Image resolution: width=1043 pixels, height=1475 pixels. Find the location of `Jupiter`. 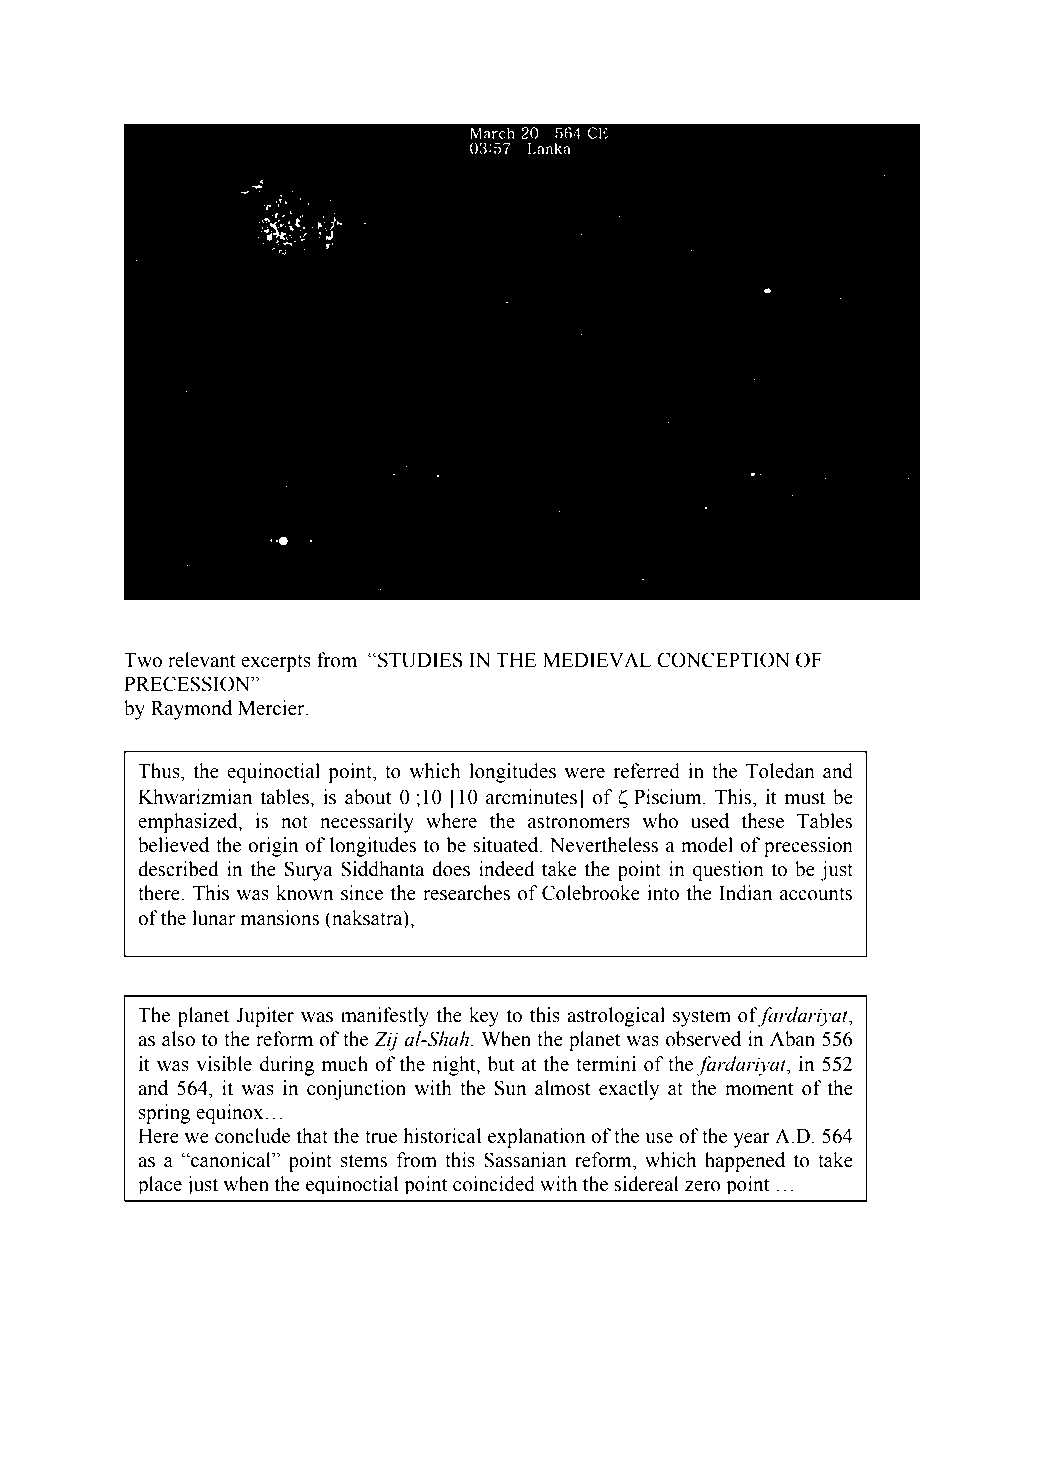

Jupiter is located at coordinates (265, 1017).
